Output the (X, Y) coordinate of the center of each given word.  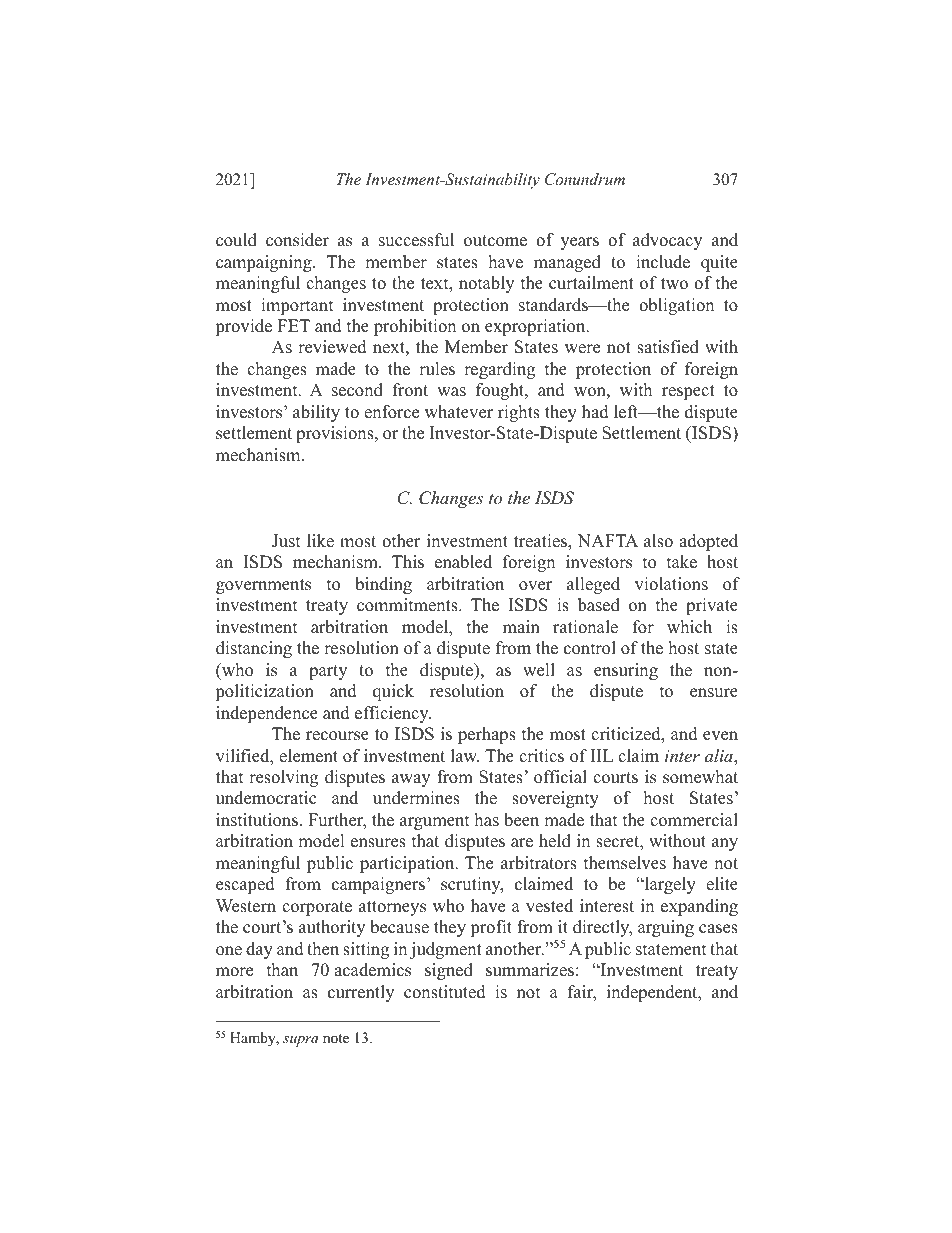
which (689, 627)
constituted (445, 992)
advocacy (667, 241)
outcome (495, 241)
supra (301, 1041)
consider (297, 240)
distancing (254, 649)
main (521, 626)
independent (653, 993)
